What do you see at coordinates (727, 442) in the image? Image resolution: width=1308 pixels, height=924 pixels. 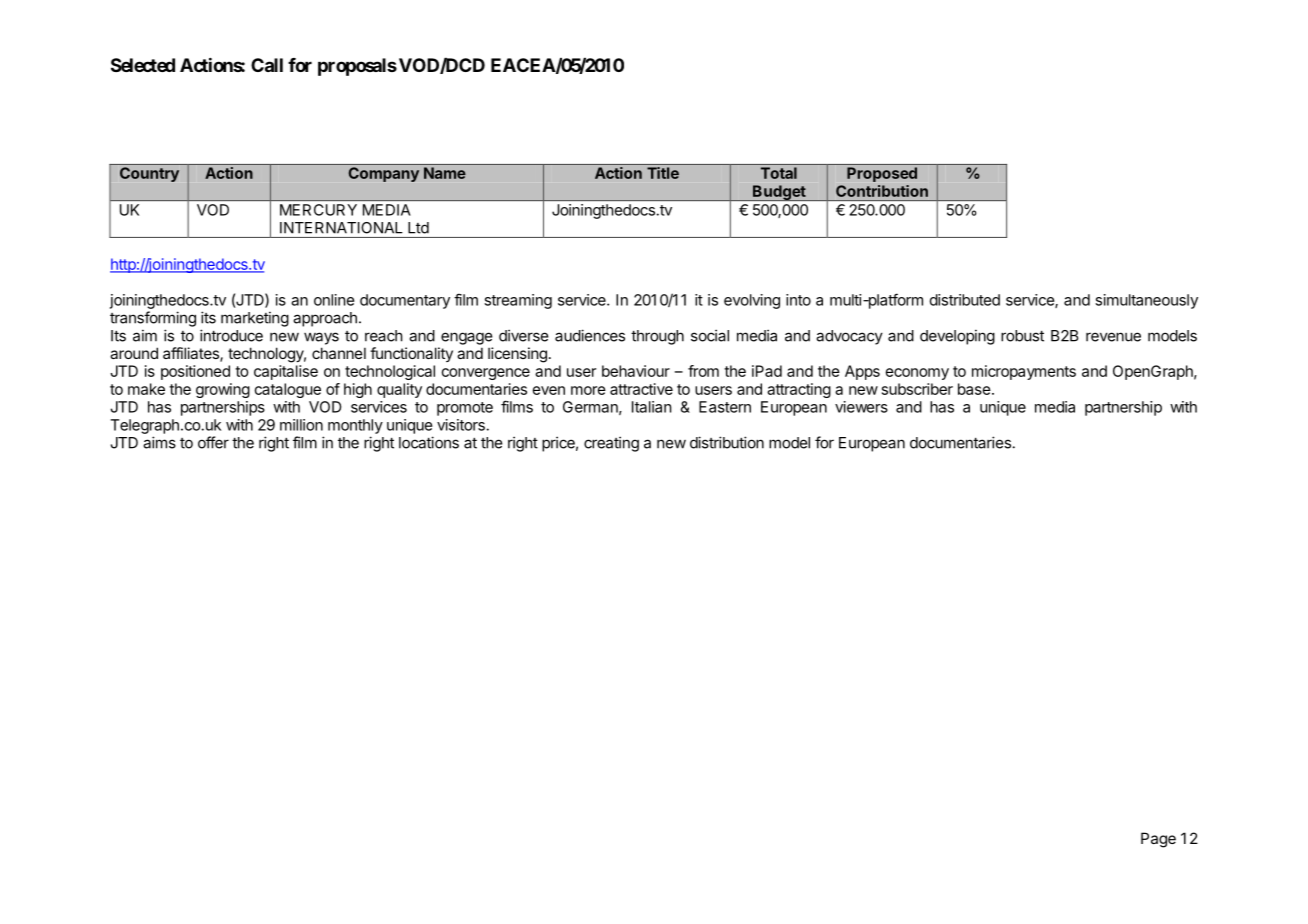 I see `distribution` at bounding box center [727, 442].
